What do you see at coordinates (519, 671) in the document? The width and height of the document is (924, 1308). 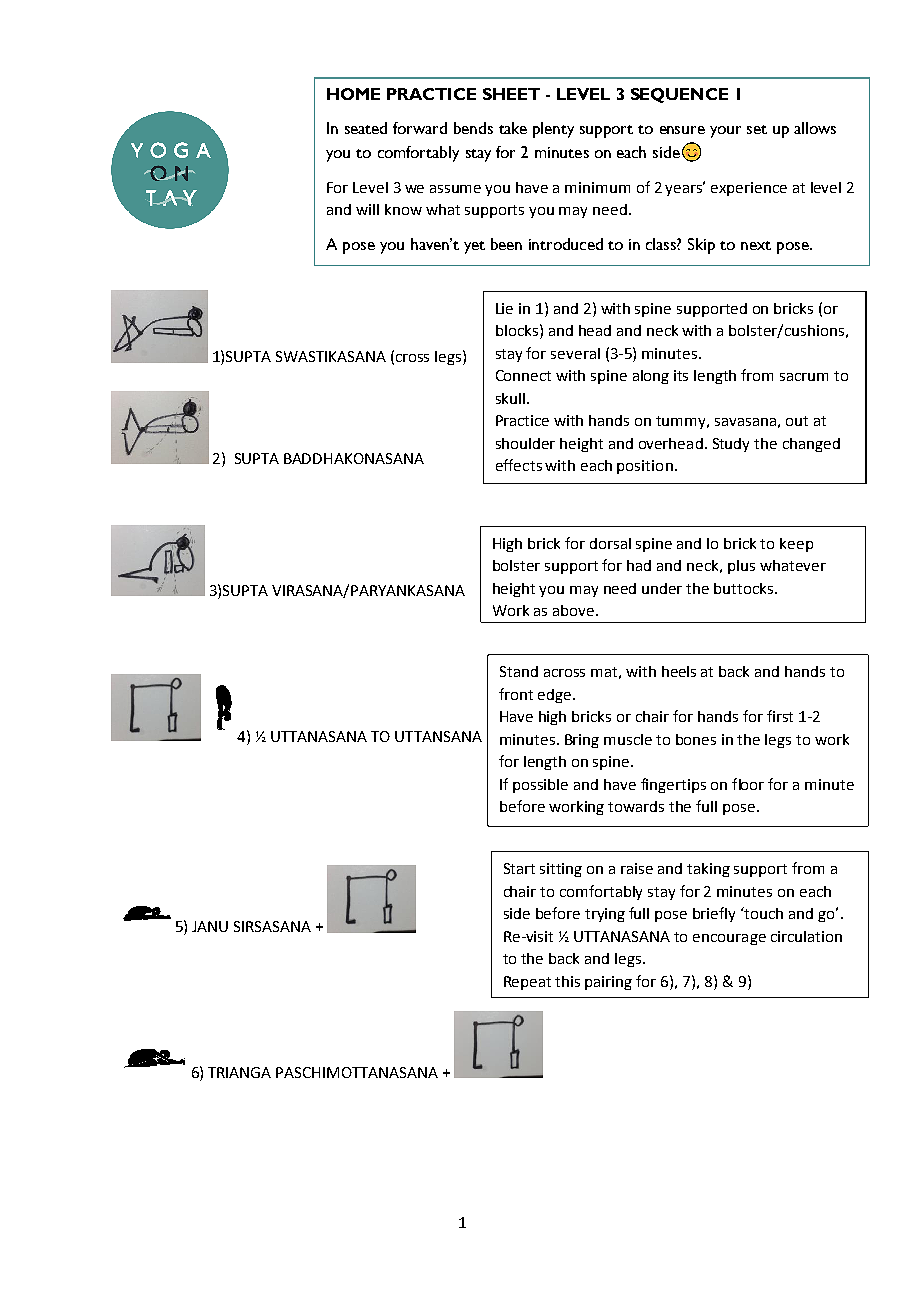 I see `Stand` at bounding box center [519, 671].
